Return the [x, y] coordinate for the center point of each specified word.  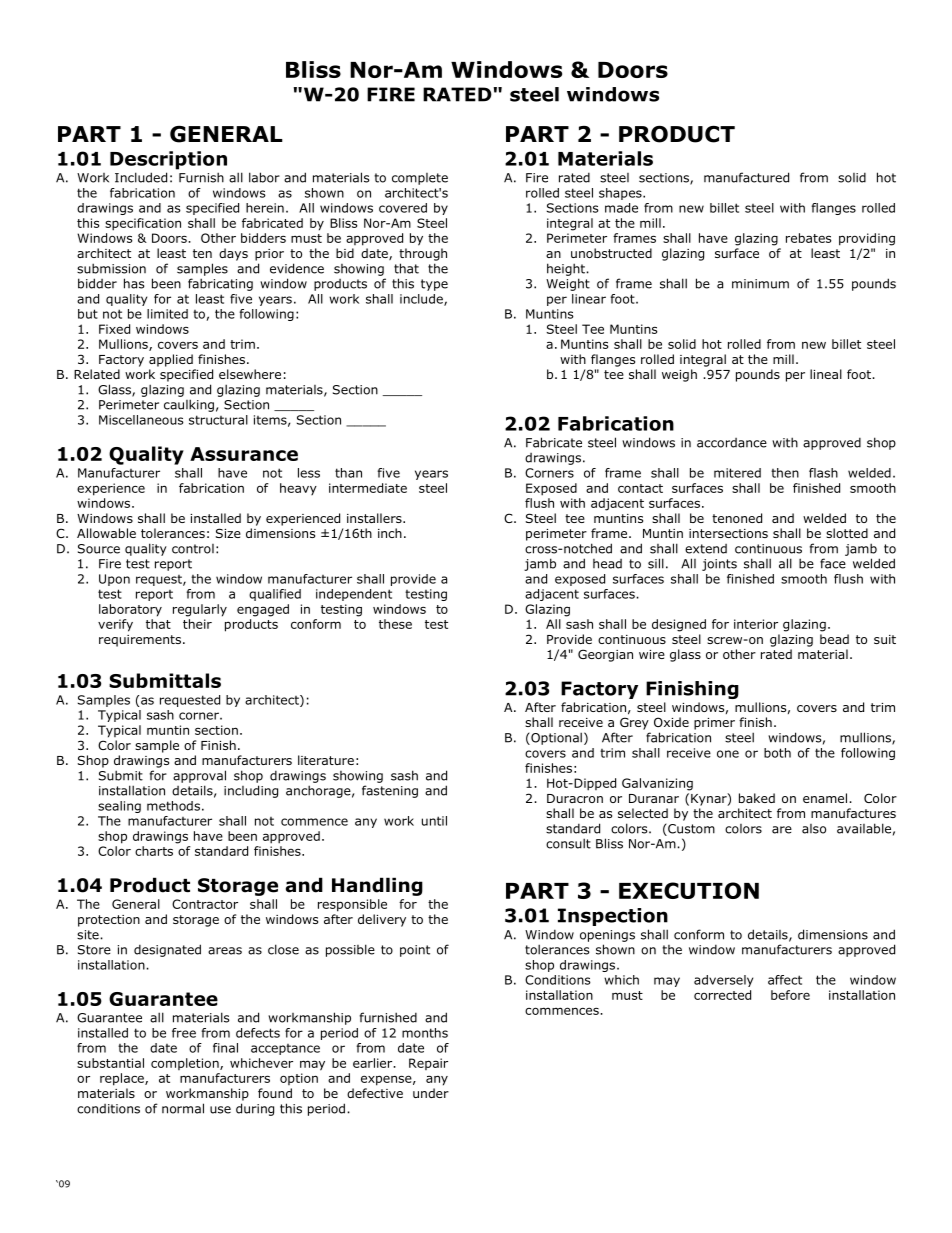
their [197, 624]
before [790, 995]
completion [186, 1064]
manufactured [746, 177]
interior [756, 624]
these [395, 624]
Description [168, 160]
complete [420, 179]
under [431, 1093]
